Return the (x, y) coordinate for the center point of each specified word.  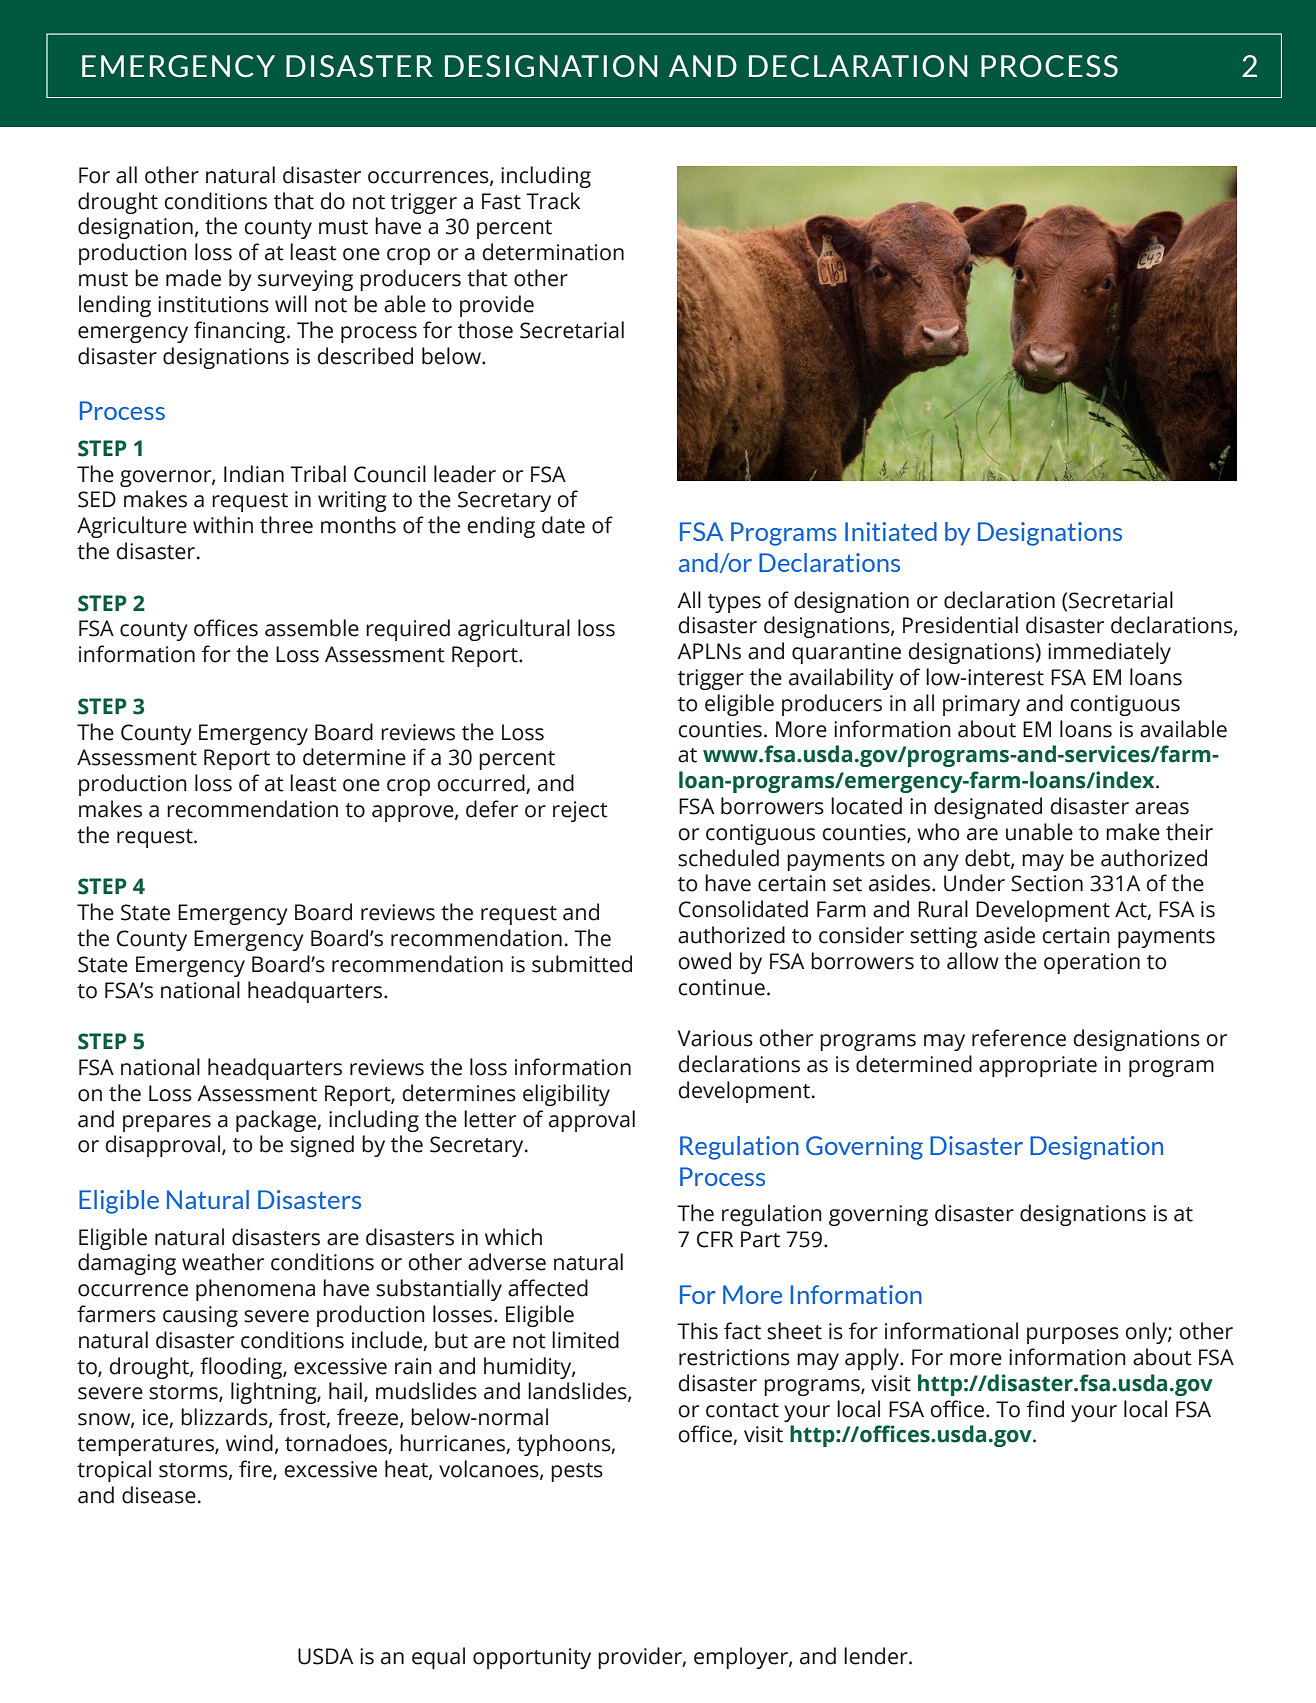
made (193, 278)
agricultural (514, 630)
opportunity (532, 1658)
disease (159, 1495)
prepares (167, 1123)
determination (553, 252)
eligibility (566, 1095)
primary (981, 705)
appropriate (1038, 1066)
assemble (312, 628)
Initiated (891, 531)
